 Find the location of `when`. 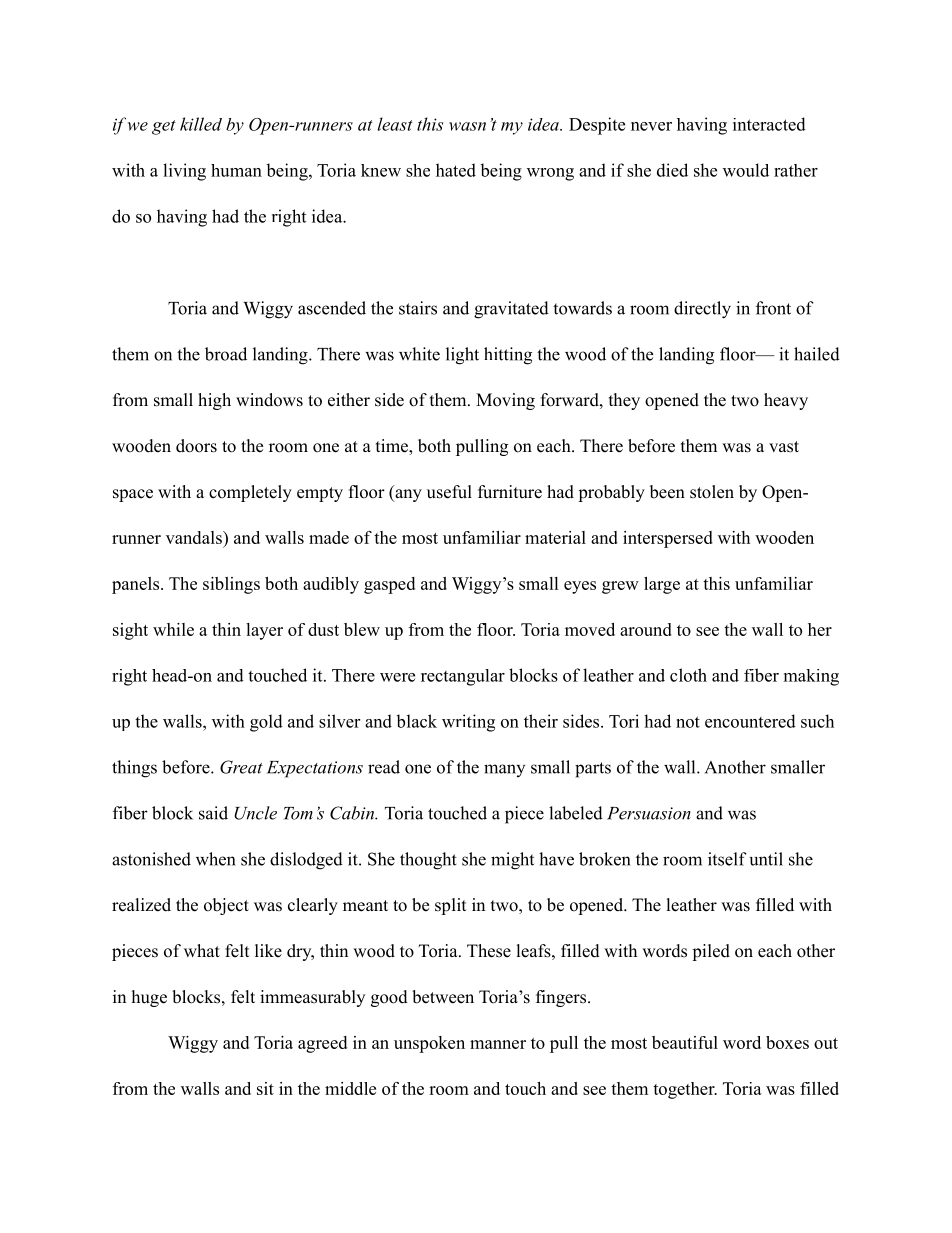

when is located at coordinates (215, 859).
